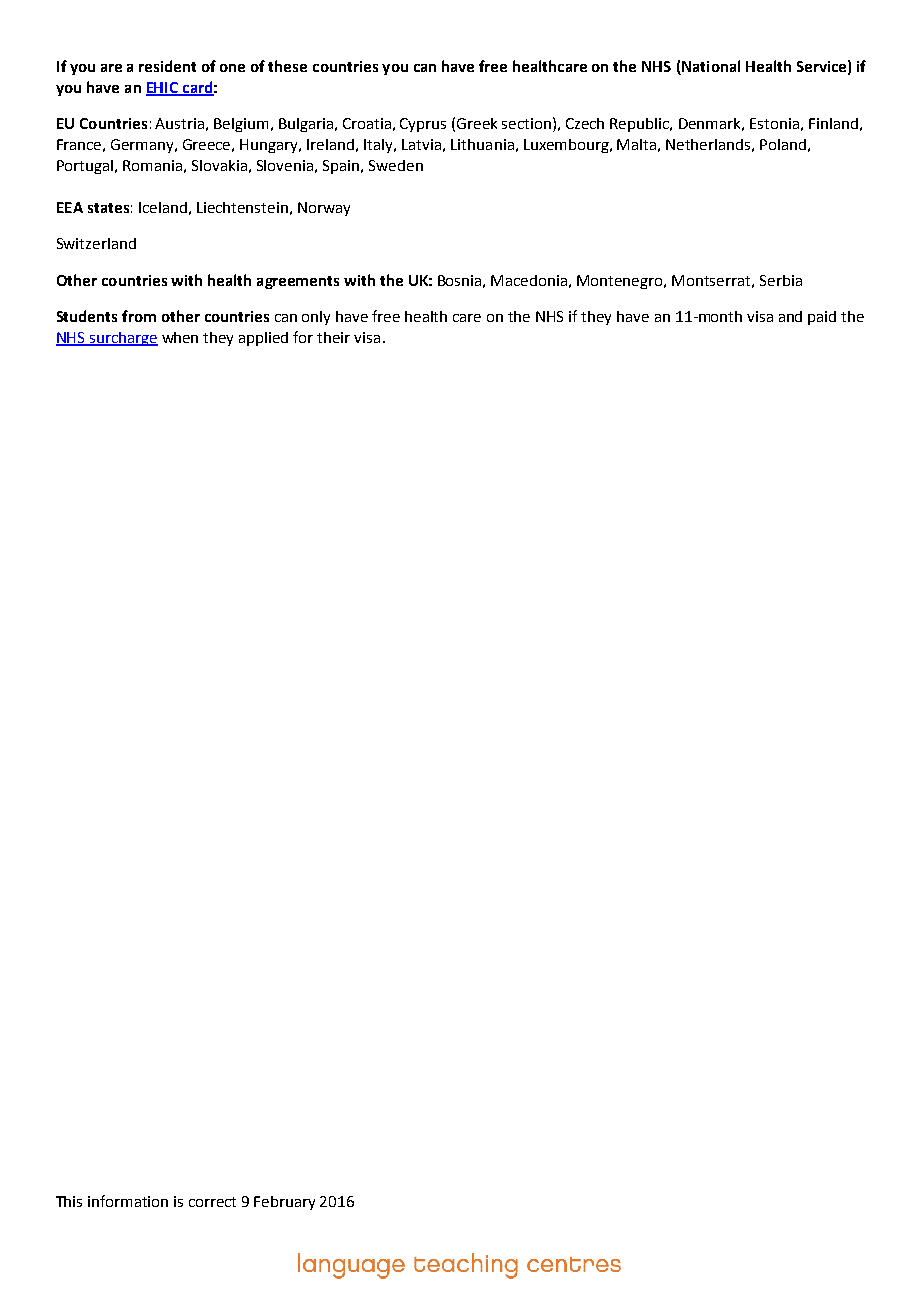 Image resolution: width=924 pixels, height=1308 pixels. Describe the element at coordinates (212, 1202) in the screenshot. I see `correct` at that location.
